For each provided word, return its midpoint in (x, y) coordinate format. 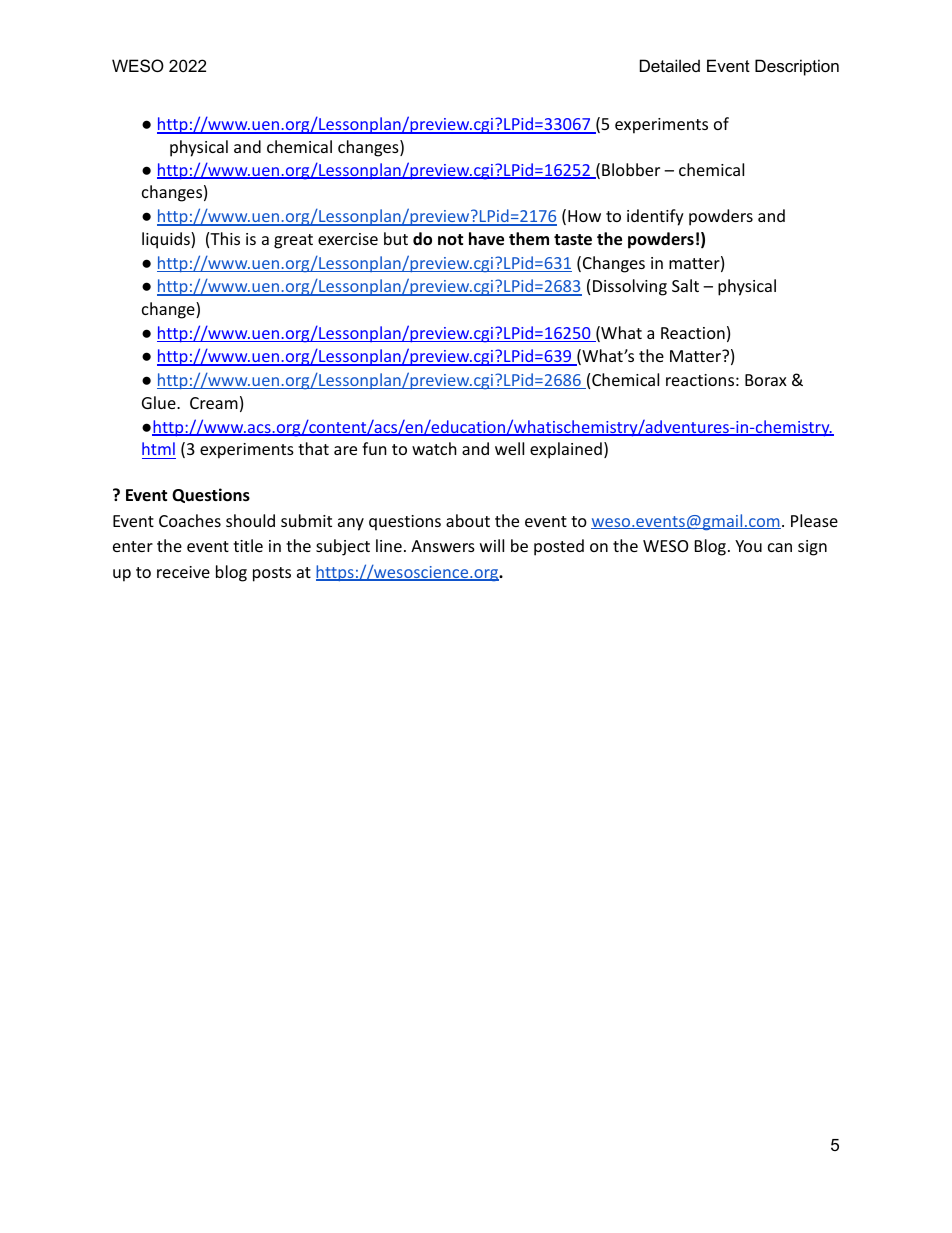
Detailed (670, 65)
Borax (766, 380)
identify (655, 217)
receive (183, 572)
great (293, 241)
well (509, 448)
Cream (214, 403)
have (486, 239)
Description (797, 67)
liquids (167, 240)
